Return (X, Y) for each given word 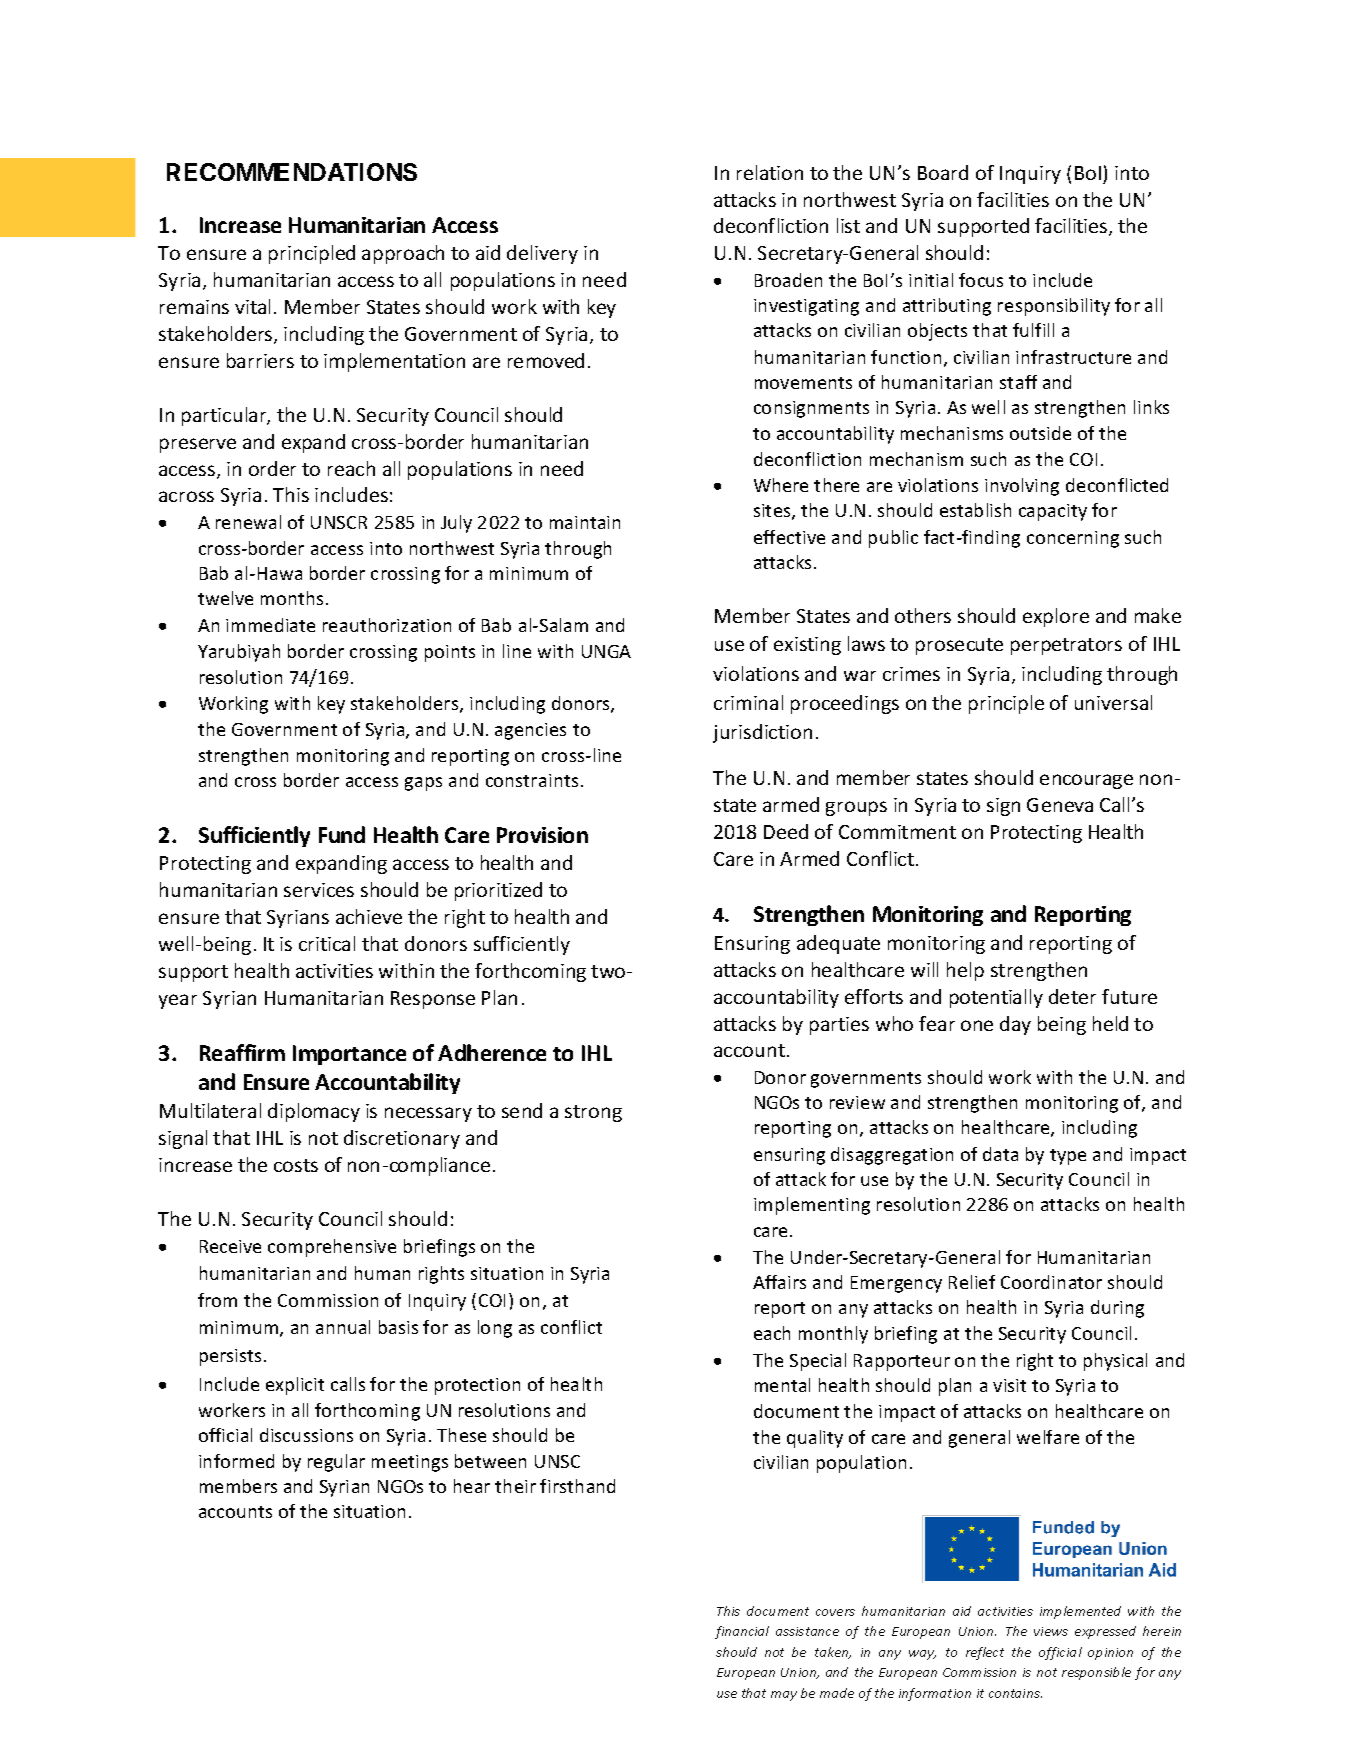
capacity (1053, 512)
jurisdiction (762, 733)
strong (593, 1113)
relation (770, 172)
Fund (342, 834)
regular (336, 1463)
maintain (585, 522)
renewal (248, 522)
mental (782, 1385)
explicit (295, 1386)
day (1015, 1025)
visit (1009, 1385)
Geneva (1060, 805)
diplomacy (314, 1112)
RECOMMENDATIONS (292, 172)
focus (981, 280)
